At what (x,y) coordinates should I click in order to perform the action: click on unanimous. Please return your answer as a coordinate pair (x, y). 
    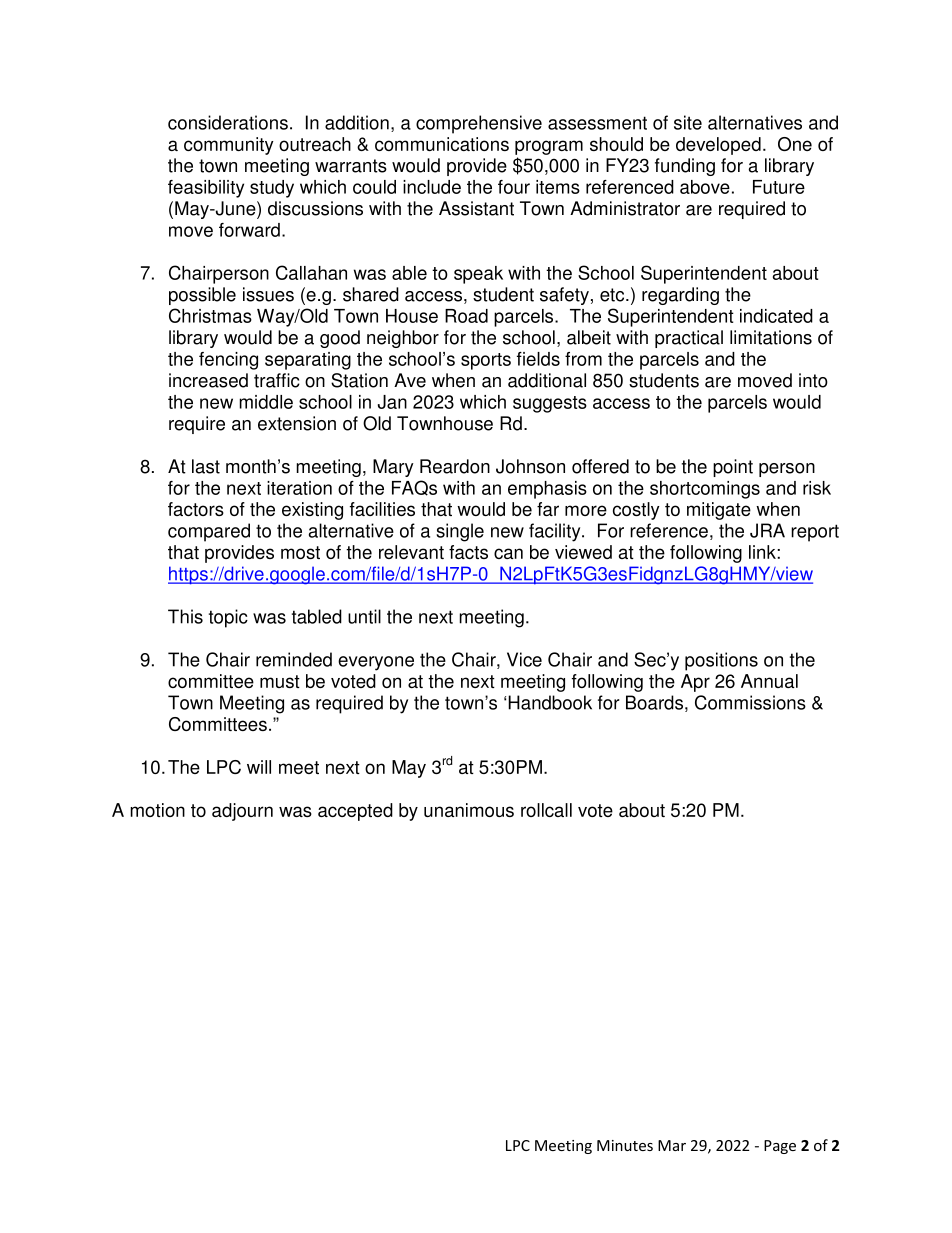
    Looking at the image, I should click on (469, 810).
